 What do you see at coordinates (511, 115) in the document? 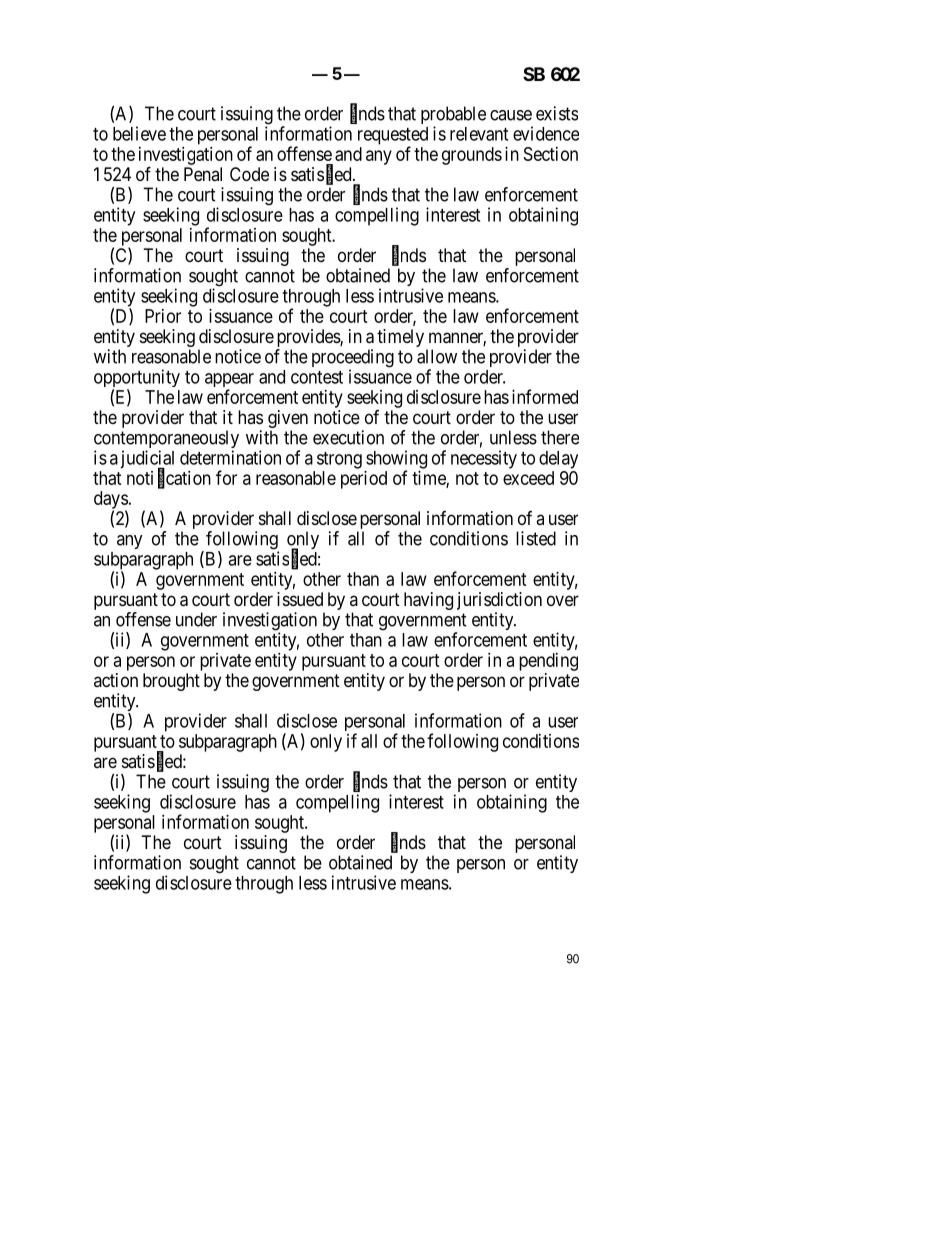
I see `cause` at bounding box center [511, 115].
